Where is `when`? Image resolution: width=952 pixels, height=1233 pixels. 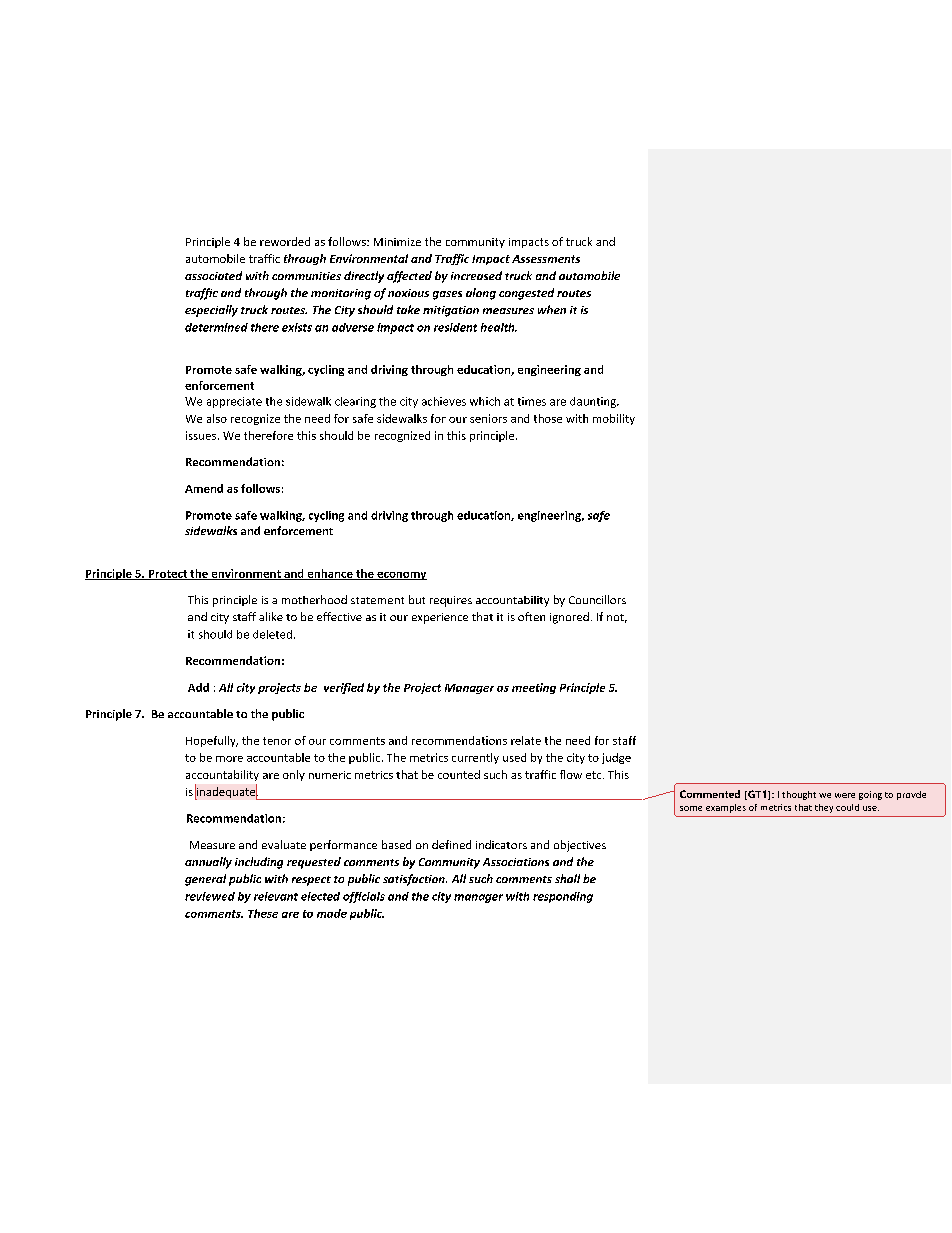
when is located at coordinates (552, 309).
